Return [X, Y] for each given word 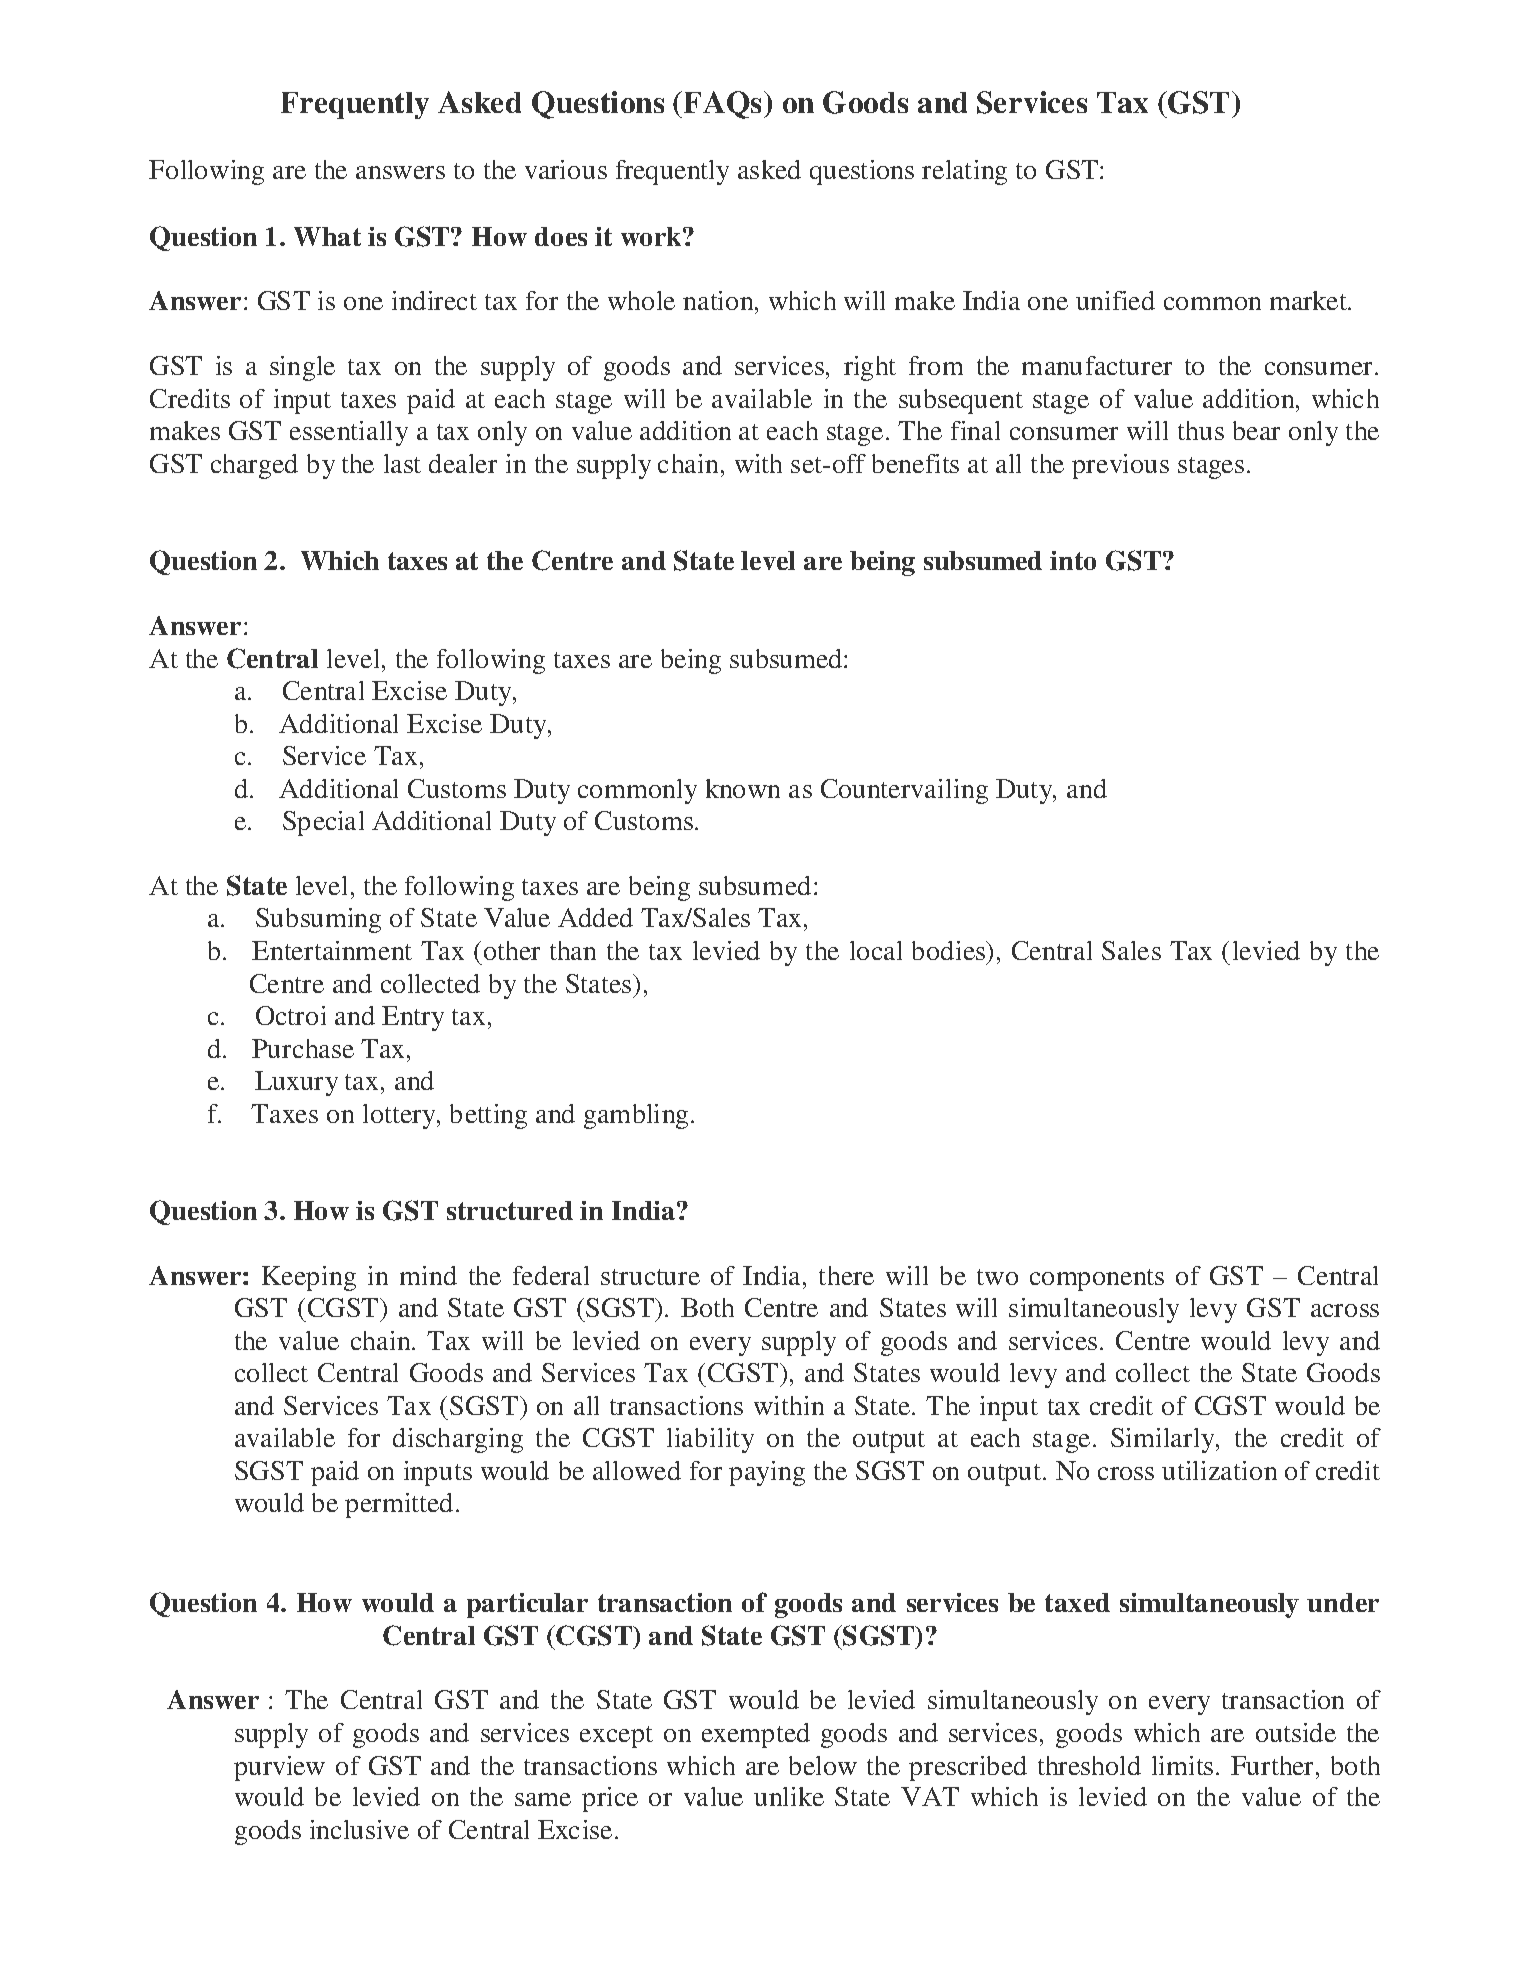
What [327, 236]
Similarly [1164, 1440]
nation [719, 300]
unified [1115, 300]
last [402, 463]
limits [1182, 1765]
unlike [789, 1796]
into [1073, 560]
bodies [949, 950]
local [876, 950]
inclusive [359, 1829]
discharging [458, 1440]
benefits [915, 463]
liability [710, 1440]
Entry [413, 1018]
